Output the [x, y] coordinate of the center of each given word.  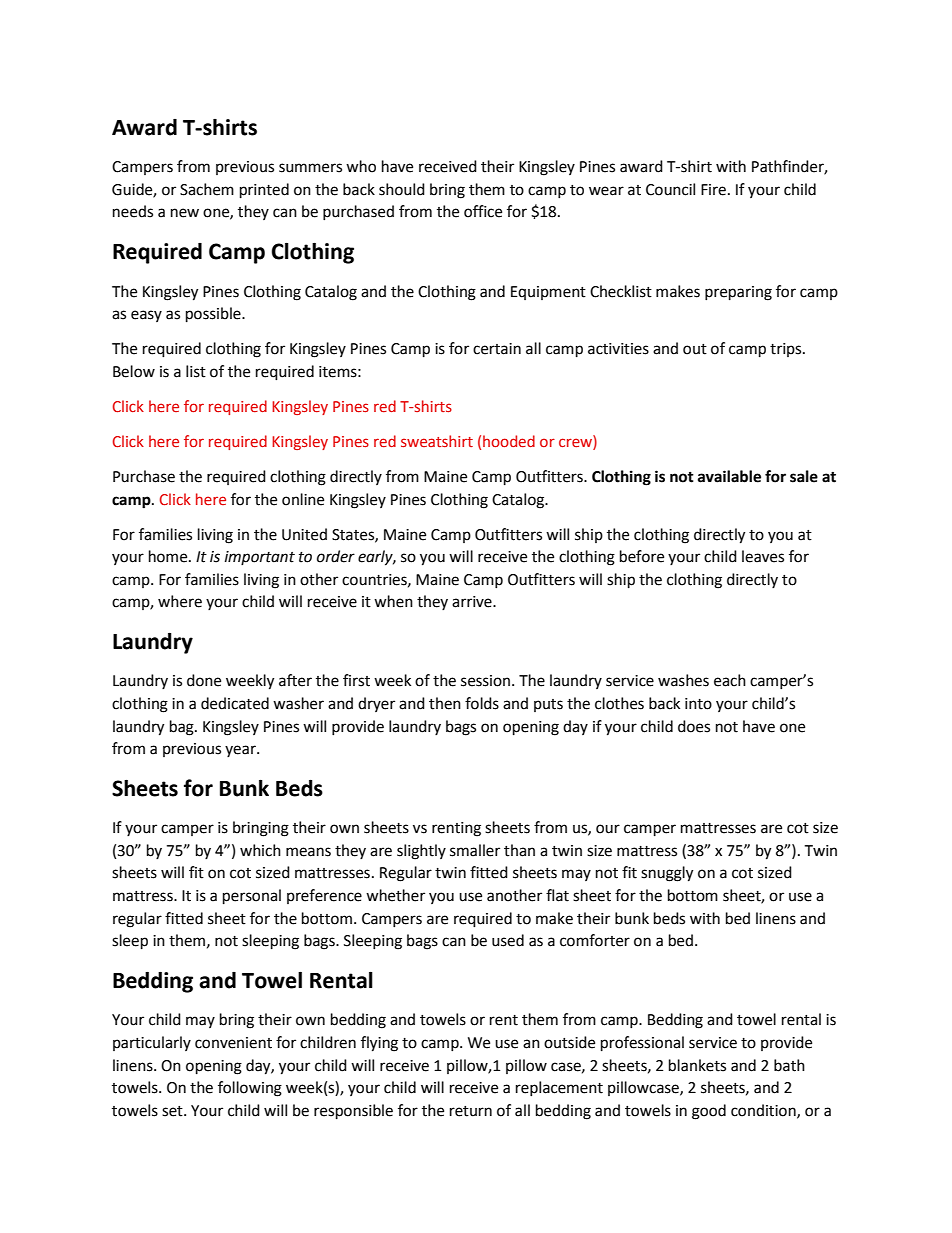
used [508, 940]
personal [252, 897]
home [169, 556]
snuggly [667, 874]
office [483, 211]
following [250, 1089]
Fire [713, 190]
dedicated [235, 703]
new [185, 213]
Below [134, 371]
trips [787, 350]
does [694, 726]
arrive [473, 602]
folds [482, 703]
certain [497, 349]
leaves [763, 556]
